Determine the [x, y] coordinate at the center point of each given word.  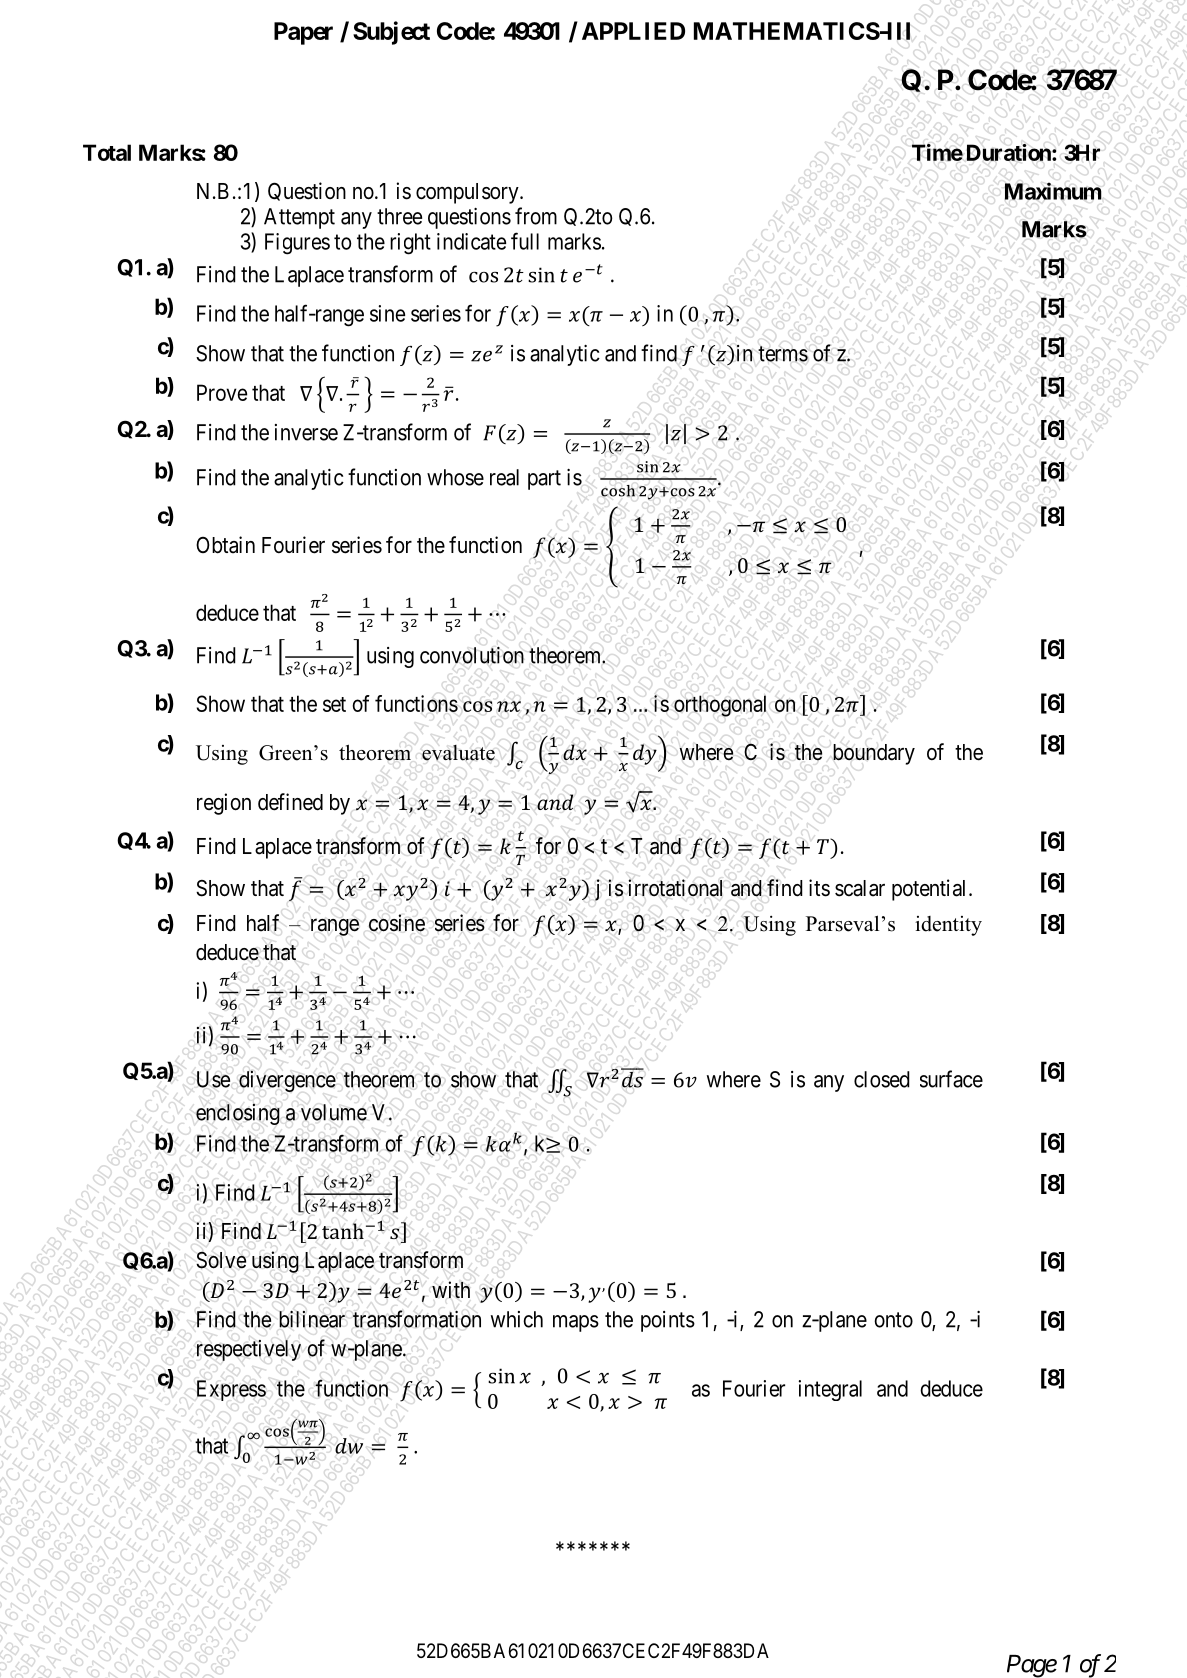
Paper [303, 33]
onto [893, 1320]
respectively [249, 1350]
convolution [472, 655]
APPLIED [633, 31]
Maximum [1053, 191]
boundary [874, 754]
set [334, 704]
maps [576, 1323]
